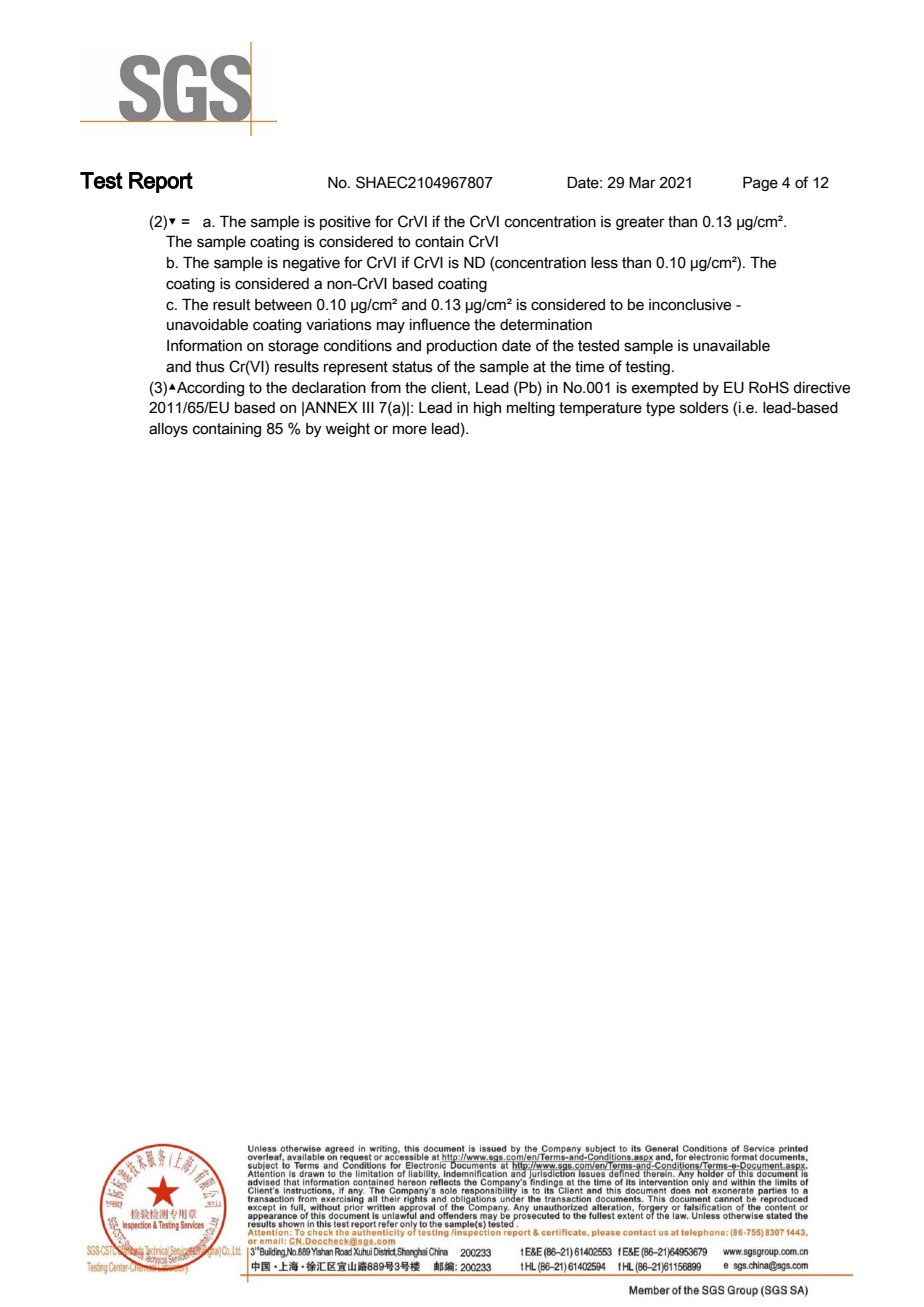 This screenshot has width=924, height=1307. I want to click on Page, so click(760, 183).
